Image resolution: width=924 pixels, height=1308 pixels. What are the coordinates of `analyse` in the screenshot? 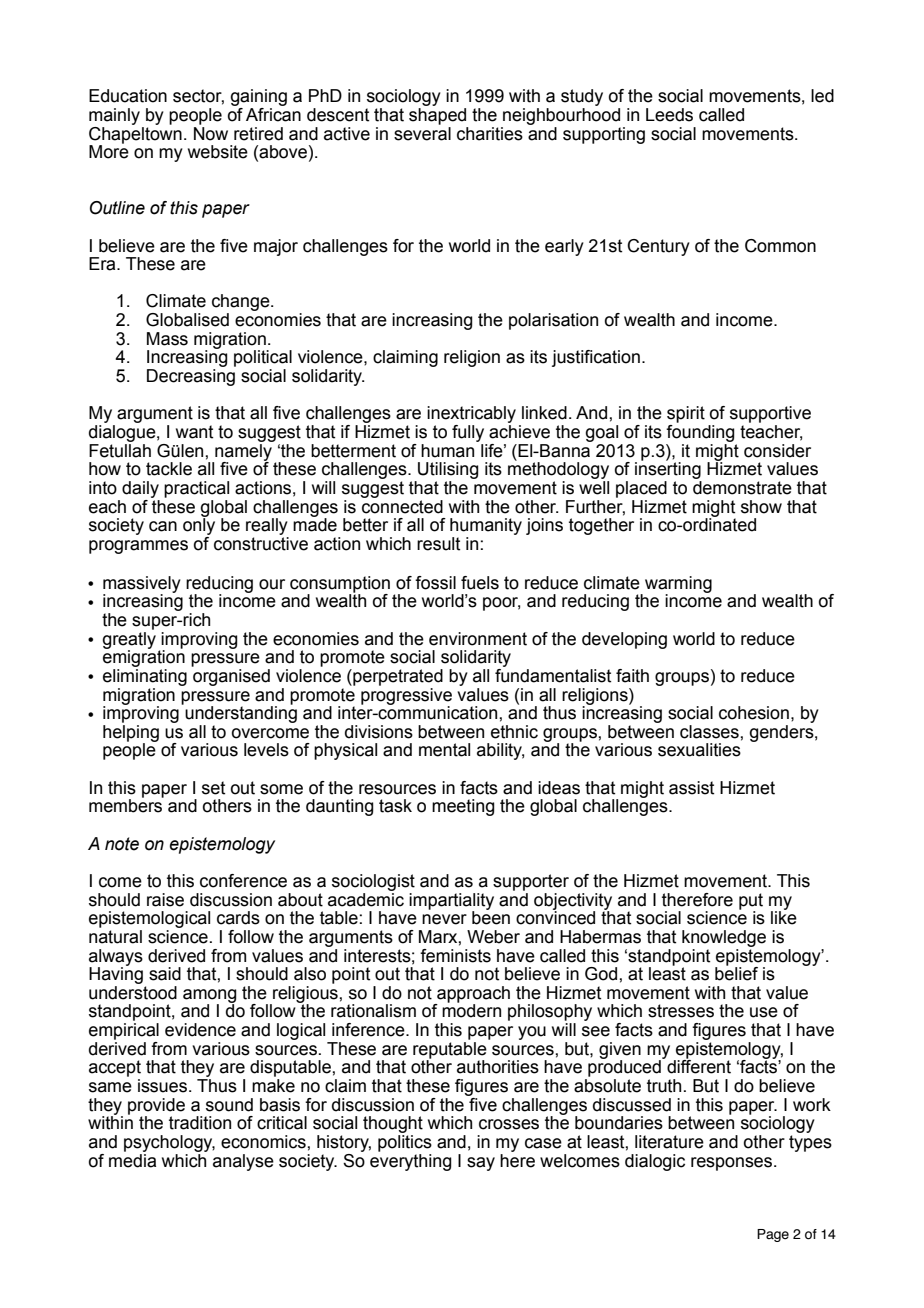 It's located at (243, 1162).
